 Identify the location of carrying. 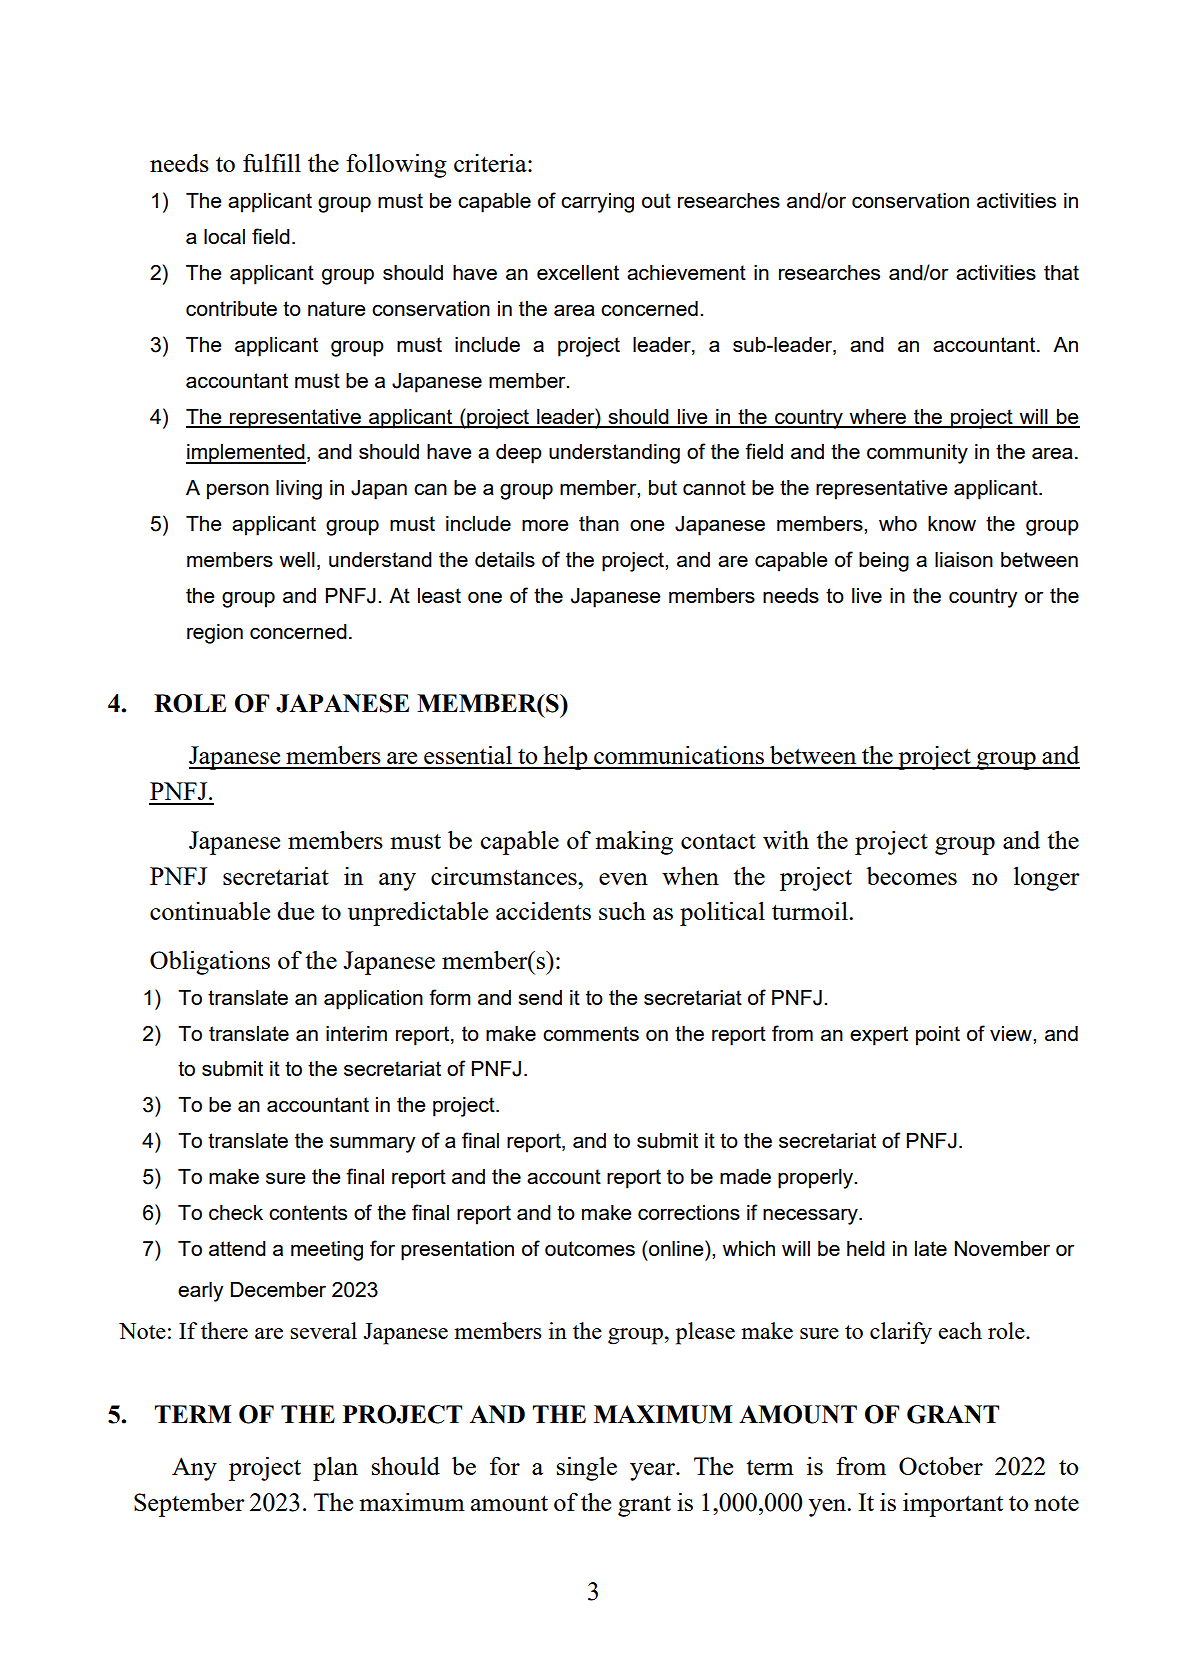
(597, 203).
